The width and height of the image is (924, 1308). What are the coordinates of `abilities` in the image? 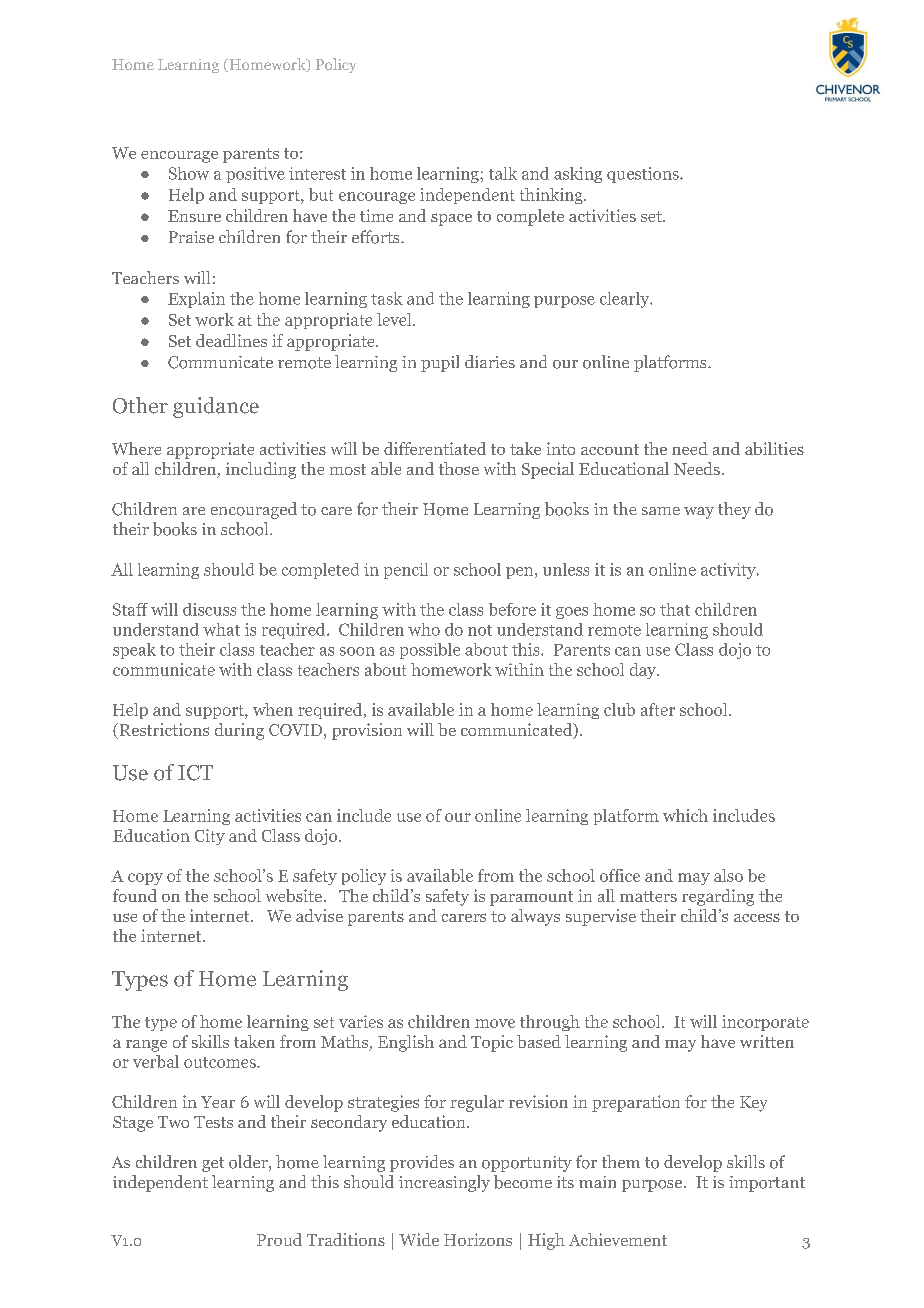 It's located at (774, 448).
